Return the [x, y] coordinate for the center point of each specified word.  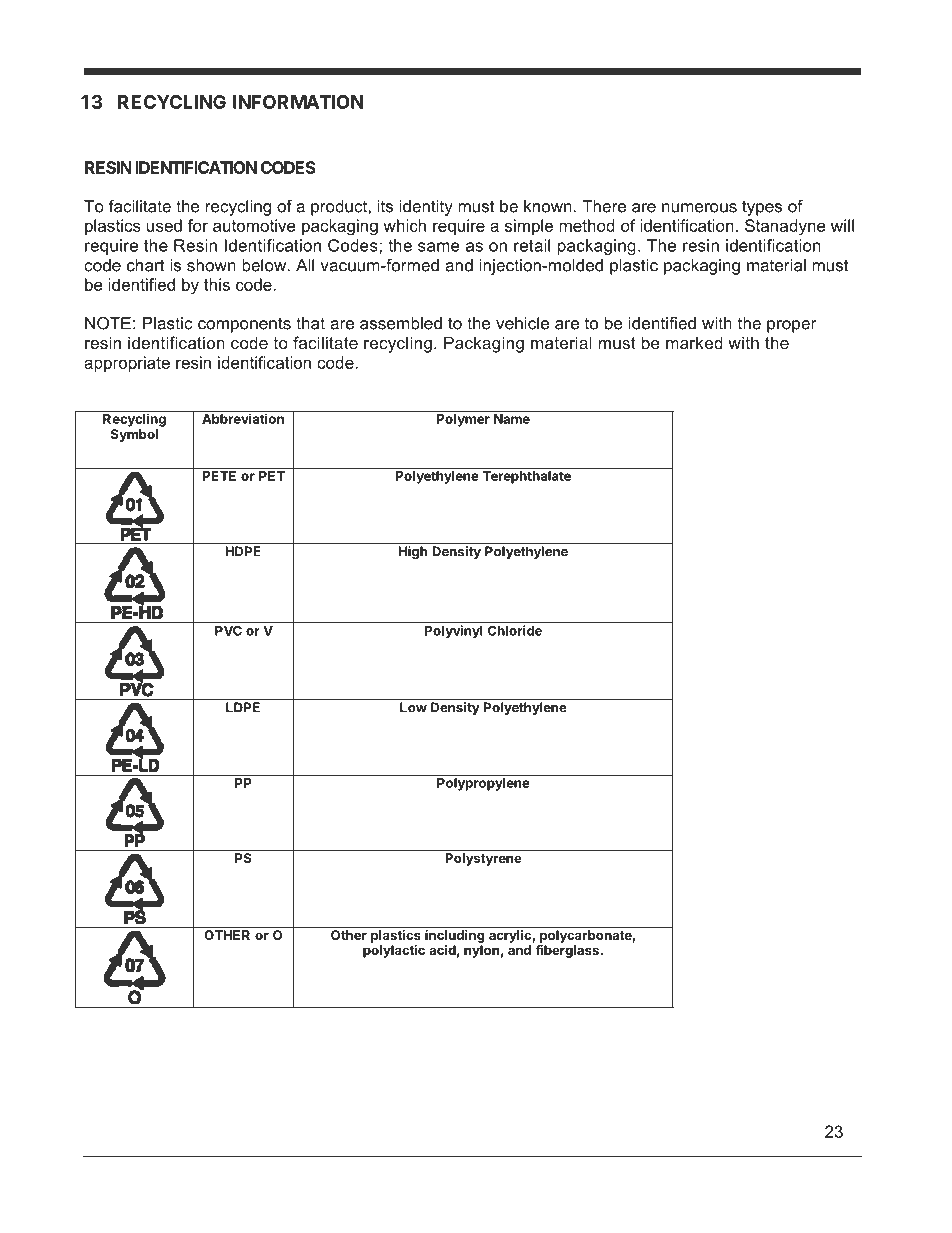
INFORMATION [298, 102]
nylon [481, 951]
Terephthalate [526, 477]
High [413, 552]
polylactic [394, 951]
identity [426, 208]
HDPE [243, 551]
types [762, 208]
